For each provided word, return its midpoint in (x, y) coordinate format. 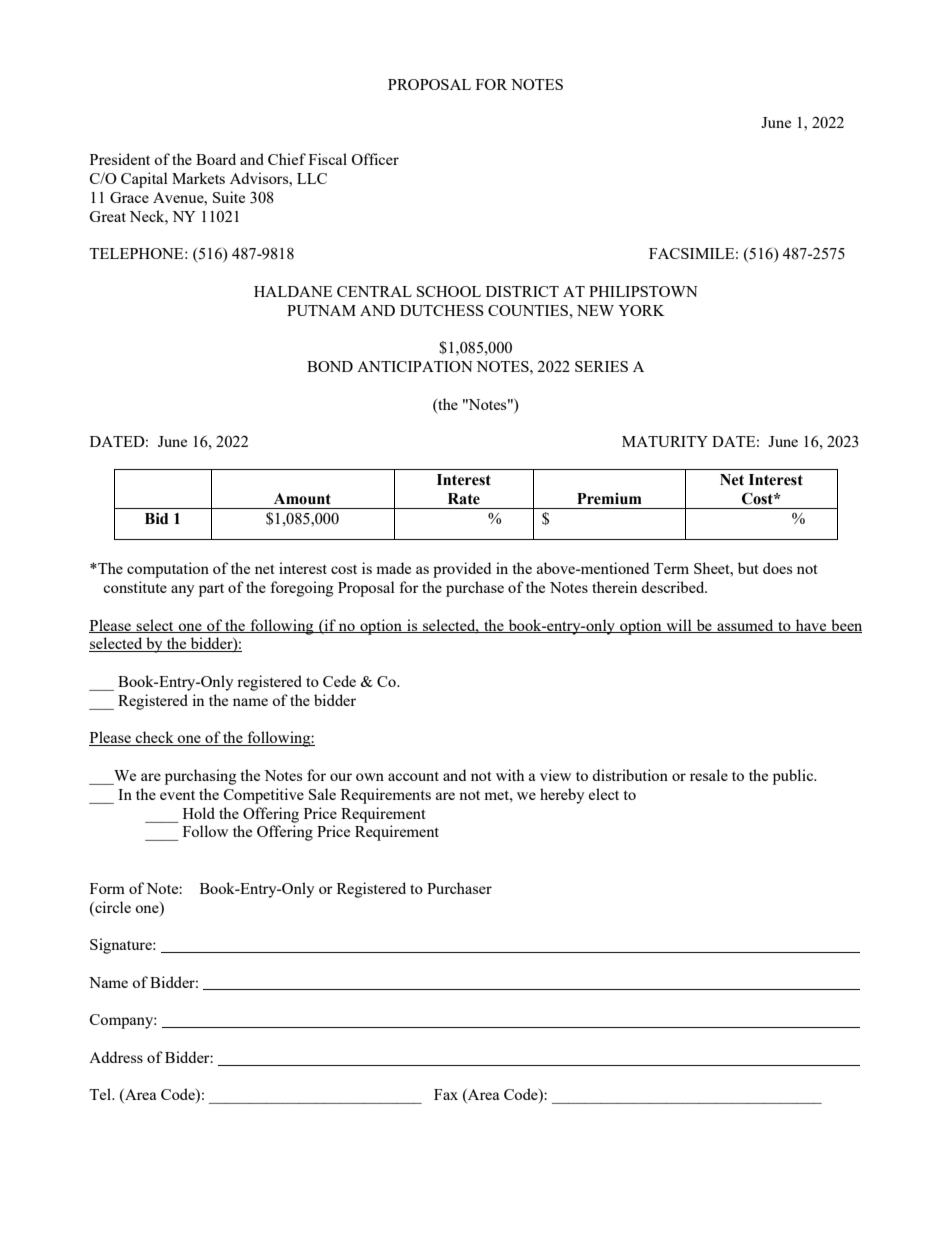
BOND (330, 366)
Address (116, 1057)
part (211, 590)
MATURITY (665, 441)
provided (462, 570)
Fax (446, 1094)
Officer (375, 159)
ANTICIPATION (415, 366)
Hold (199, 813)
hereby (562, 796)
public (794, 777)
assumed (745, 626)
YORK (641, 310)
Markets (198, 178)
